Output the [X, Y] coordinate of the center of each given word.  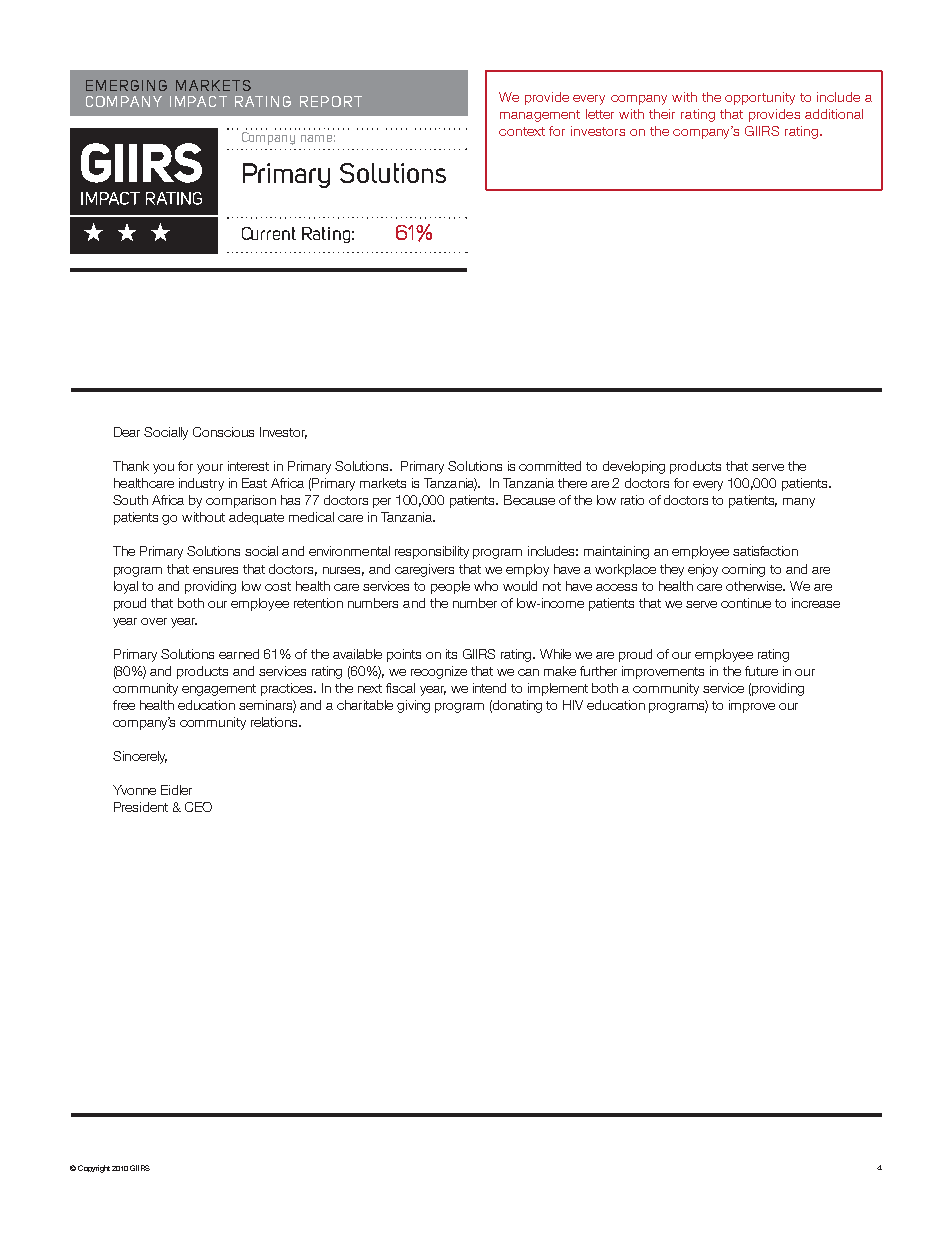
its [451, 654]
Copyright [94, 1169]
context [522, 131]
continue [746, 603]
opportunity [760, 98]
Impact [198, 101]
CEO [198, 807]
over [154, 621]
